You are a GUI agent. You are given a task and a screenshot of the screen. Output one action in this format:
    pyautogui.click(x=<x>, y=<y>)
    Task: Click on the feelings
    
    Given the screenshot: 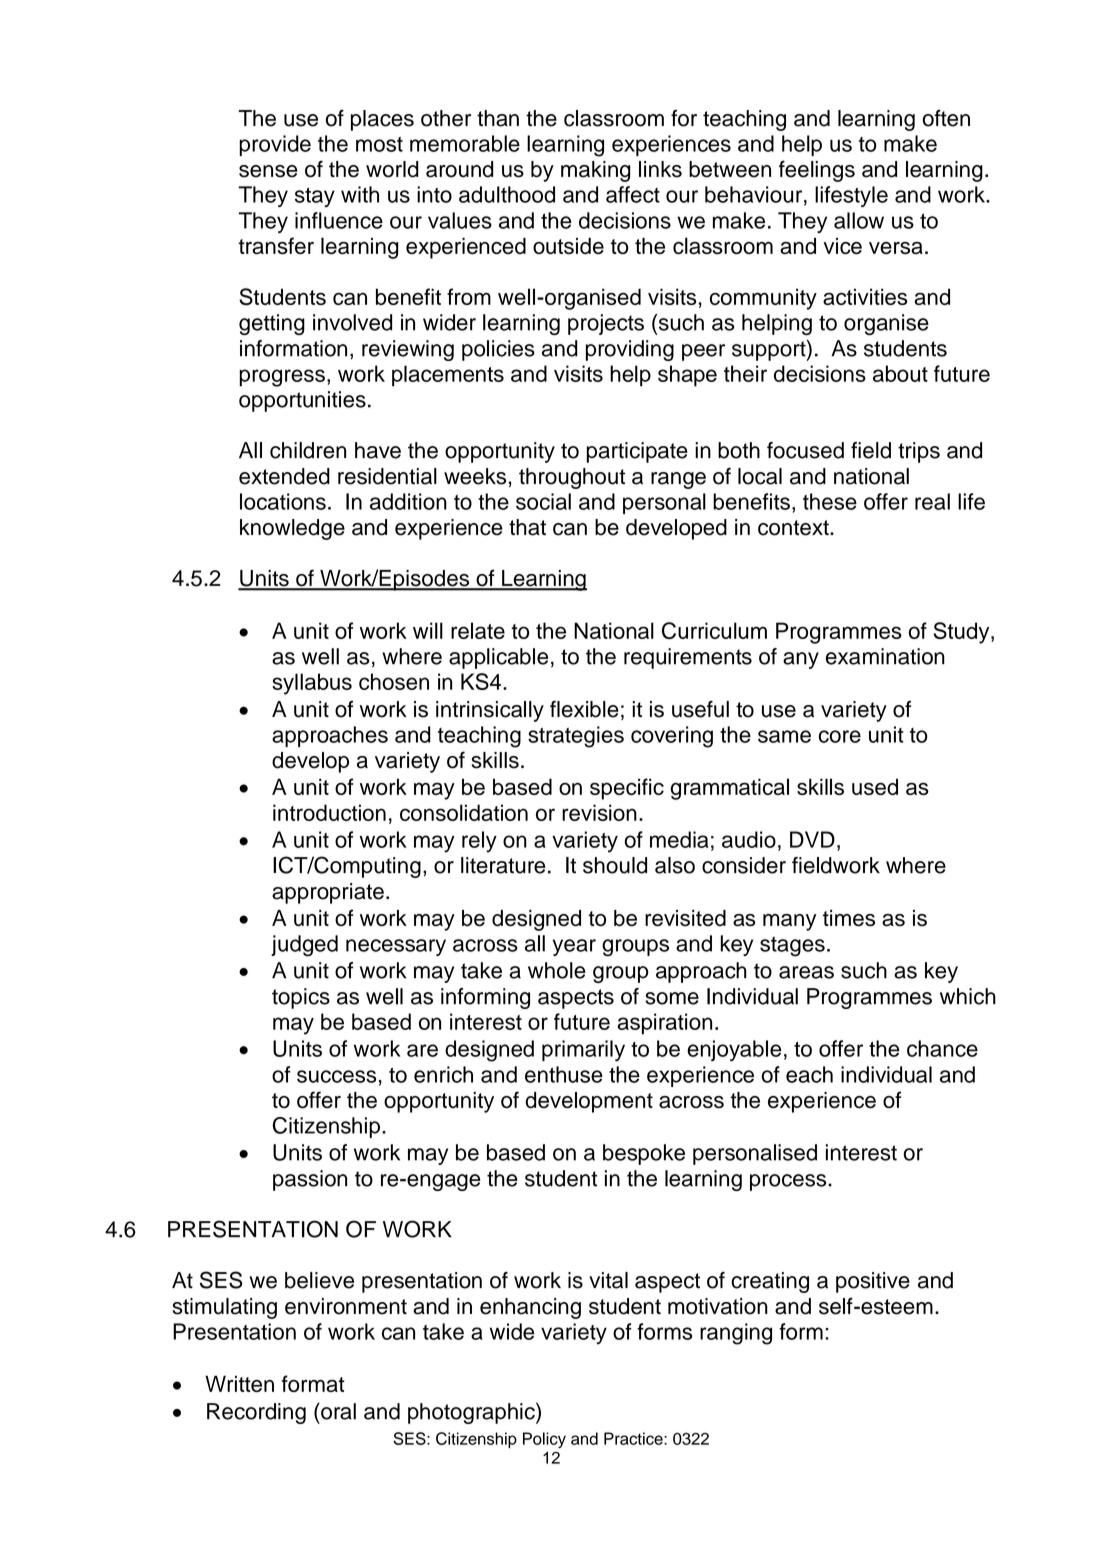 What is the action you would take?
    pyautogui.click(x=817, y=171)
